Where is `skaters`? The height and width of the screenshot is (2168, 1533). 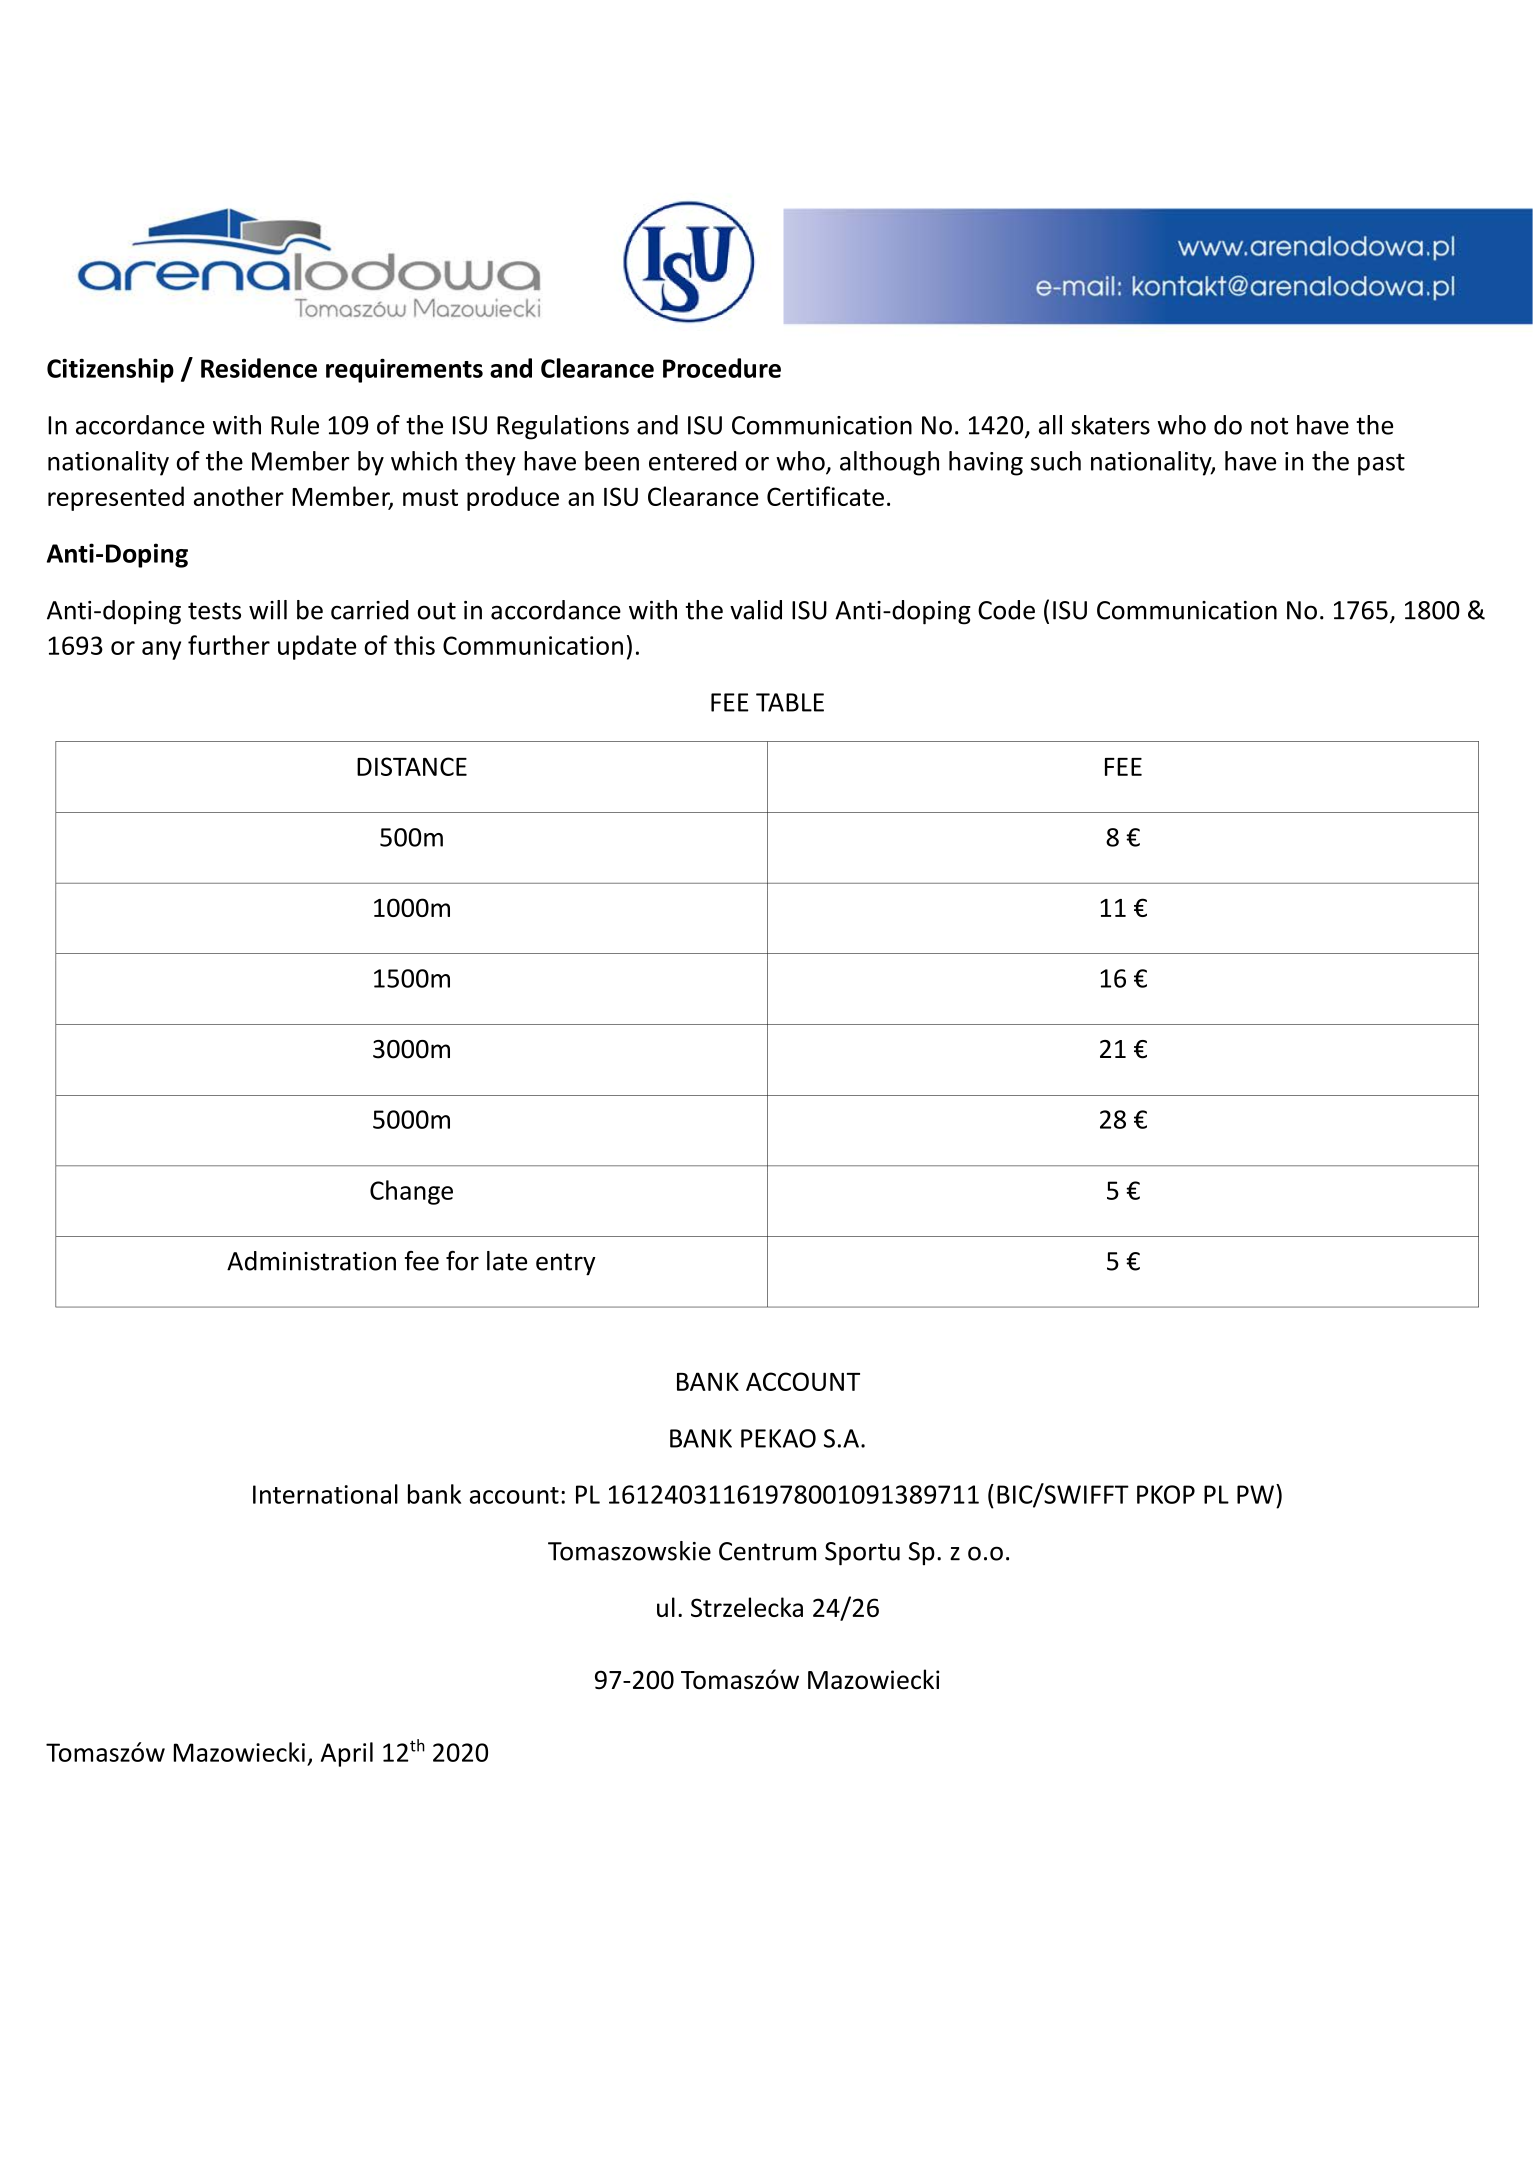 skaters is located at coordinates (1110, 425).
